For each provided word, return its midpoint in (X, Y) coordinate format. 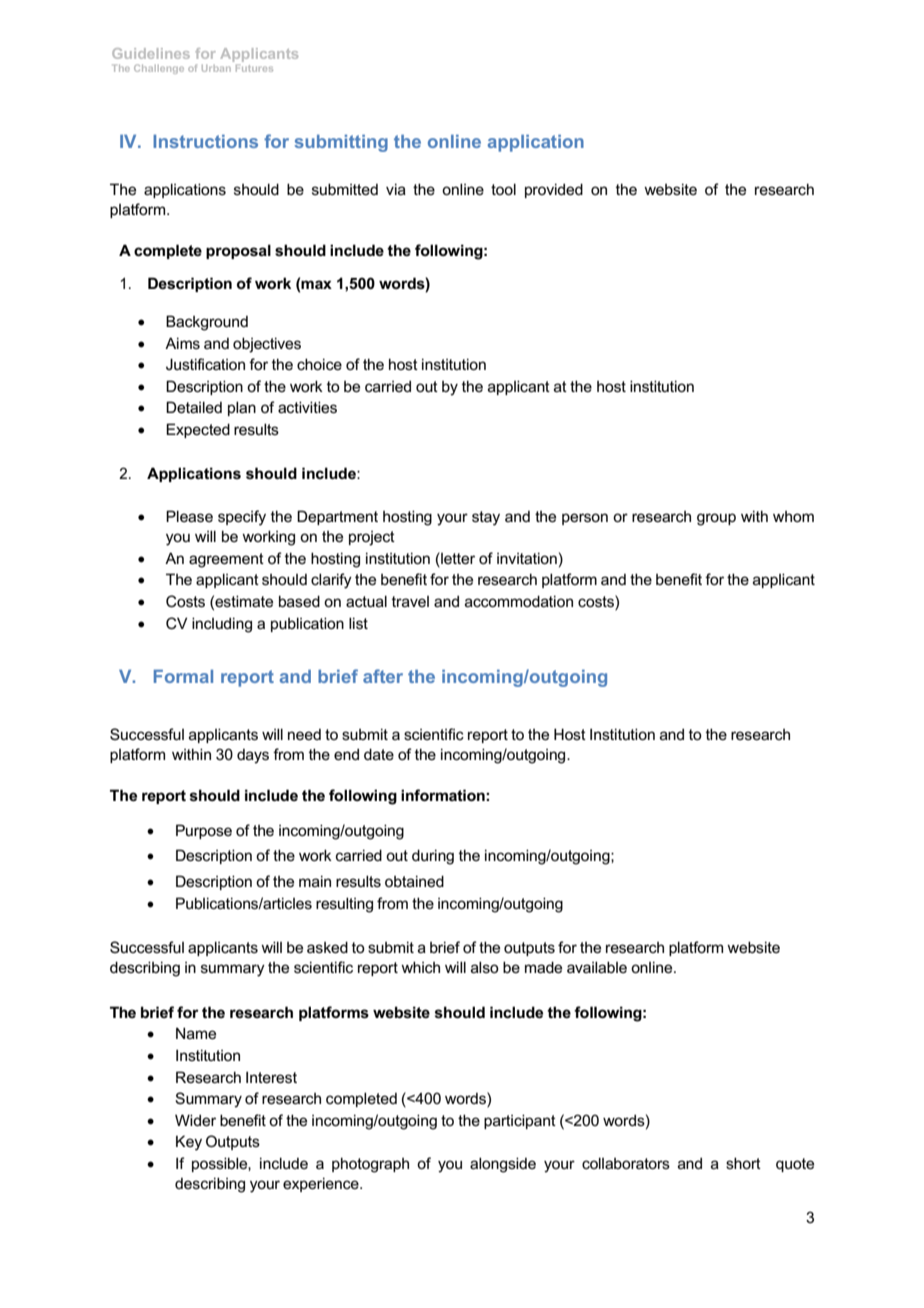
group (716, 519)
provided (554, 190)
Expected (198, 430)
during (433, 857)
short (743, 1163)
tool (503, 189)
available (597, 967)
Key (189, 1143)
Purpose (204, 831)
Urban (216, 68)
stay (486, 518)
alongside (503, 1165)
